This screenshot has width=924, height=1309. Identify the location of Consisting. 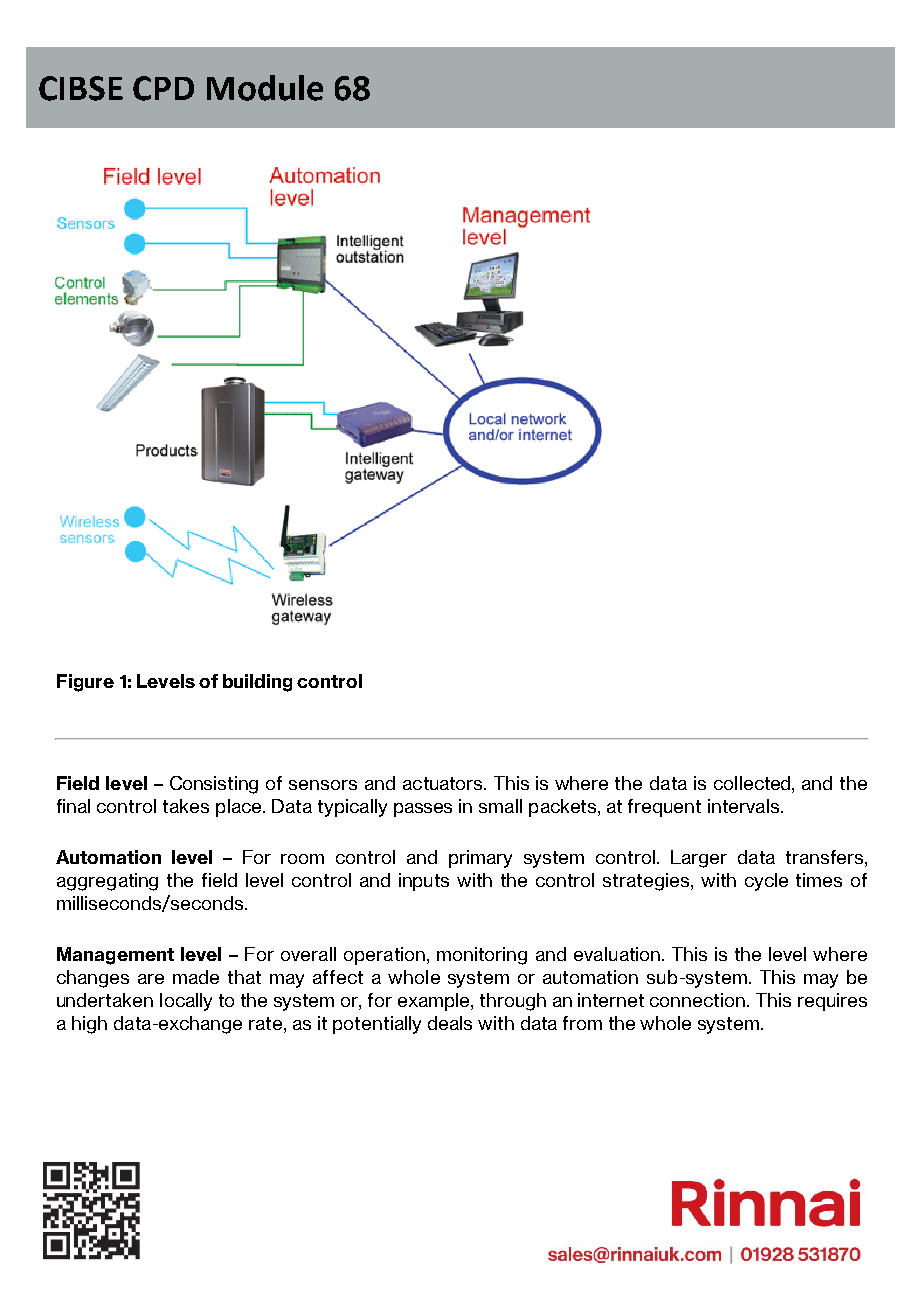
(214, 785).
